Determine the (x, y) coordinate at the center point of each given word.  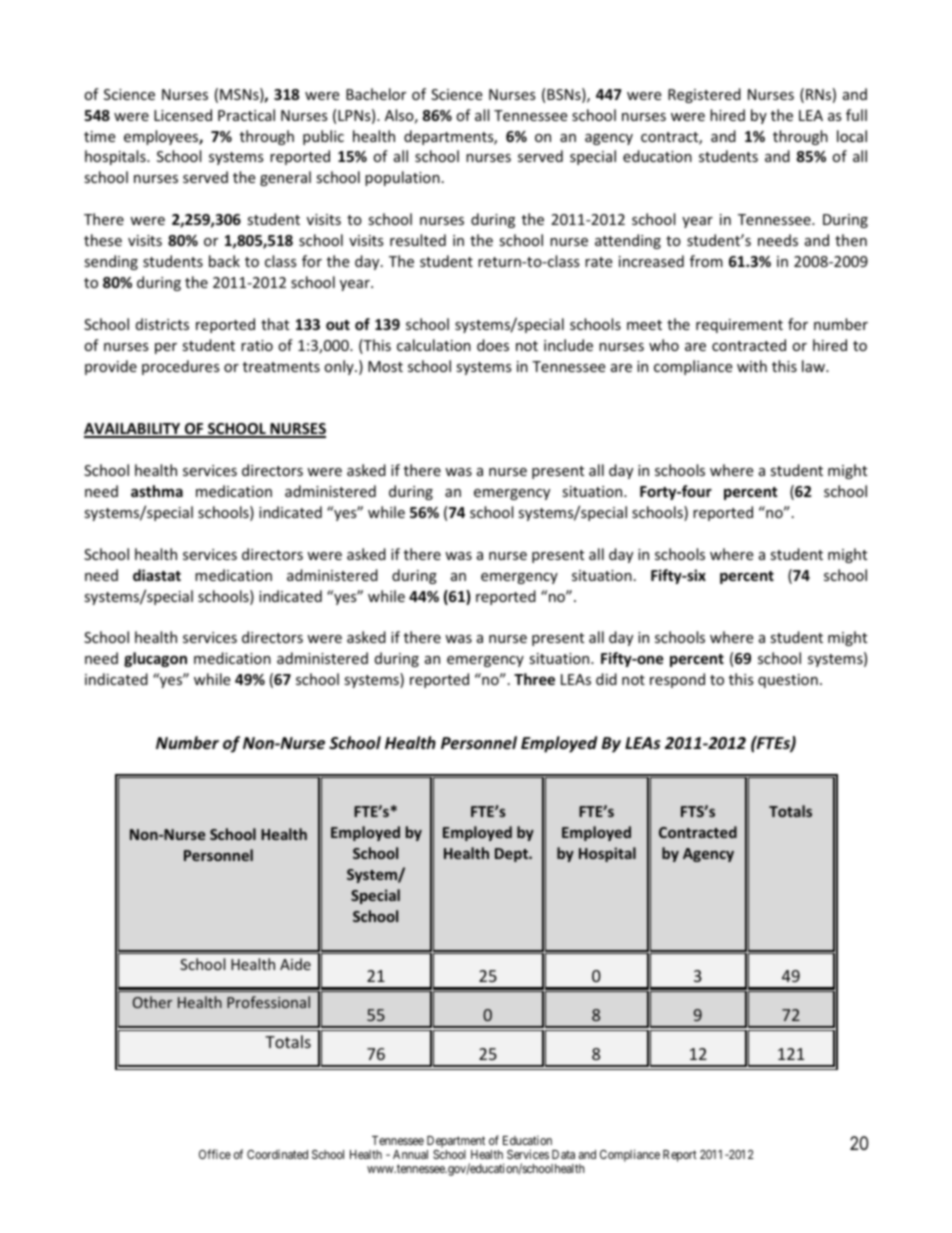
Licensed (183, 115)
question (788, 681)
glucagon (155, 659)
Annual (410, 1154)
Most (385, 366)
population (402, 178)
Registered (704, 95)
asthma (157, 491)
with (752, 366)
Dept (512, 855)
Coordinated (277, 1154)
